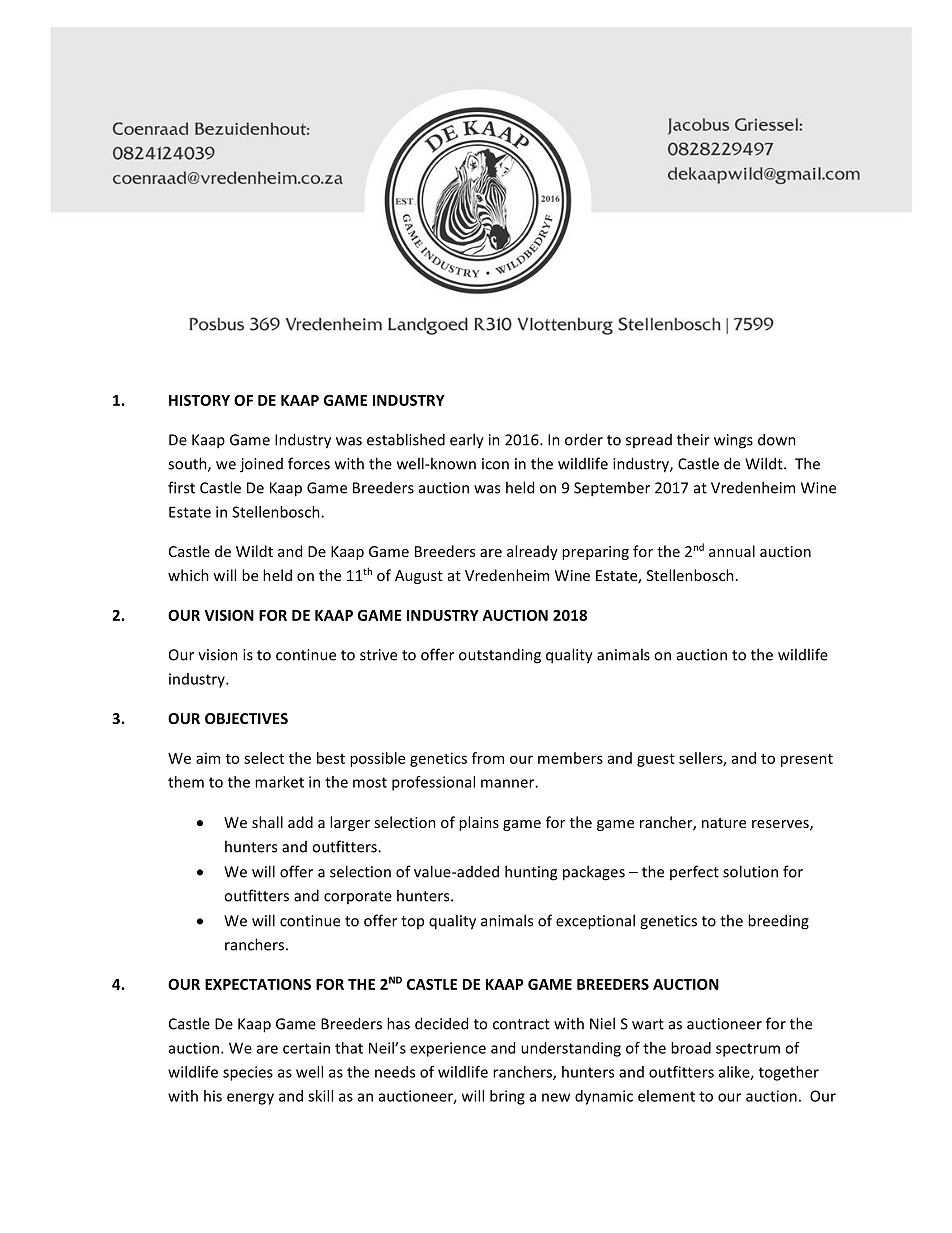  Describe the element at coordinates (500, 656) in the document. I see `outstanding` at that location.
